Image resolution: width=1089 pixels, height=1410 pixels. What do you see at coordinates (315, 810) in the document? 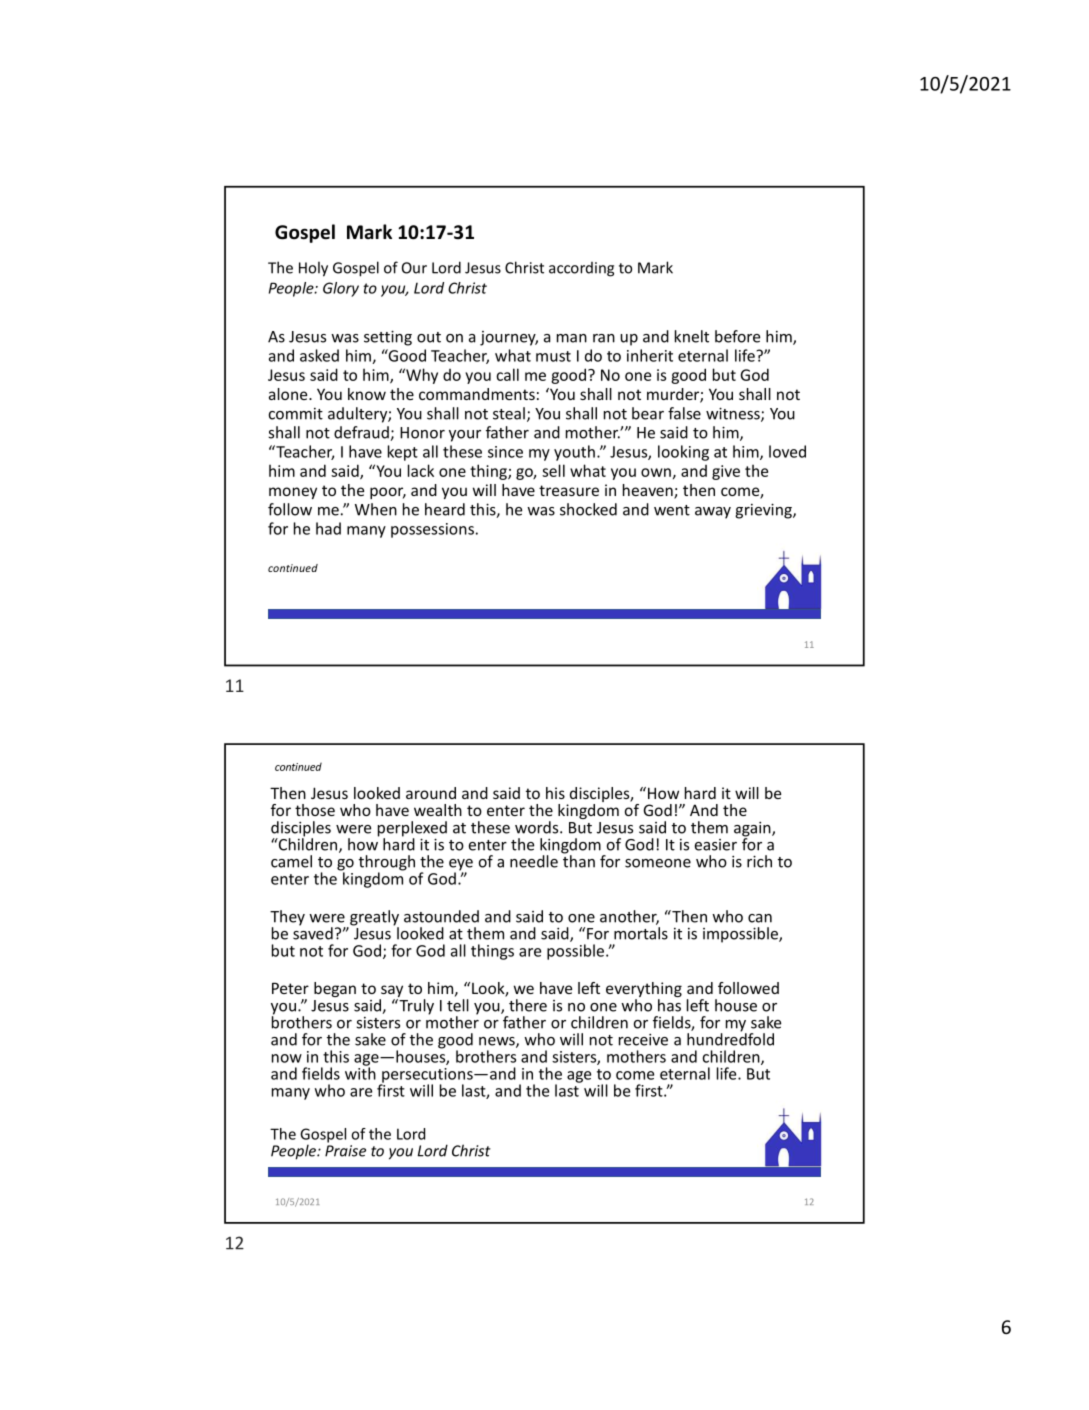
I see `those` at bounding box center [315, 810].
